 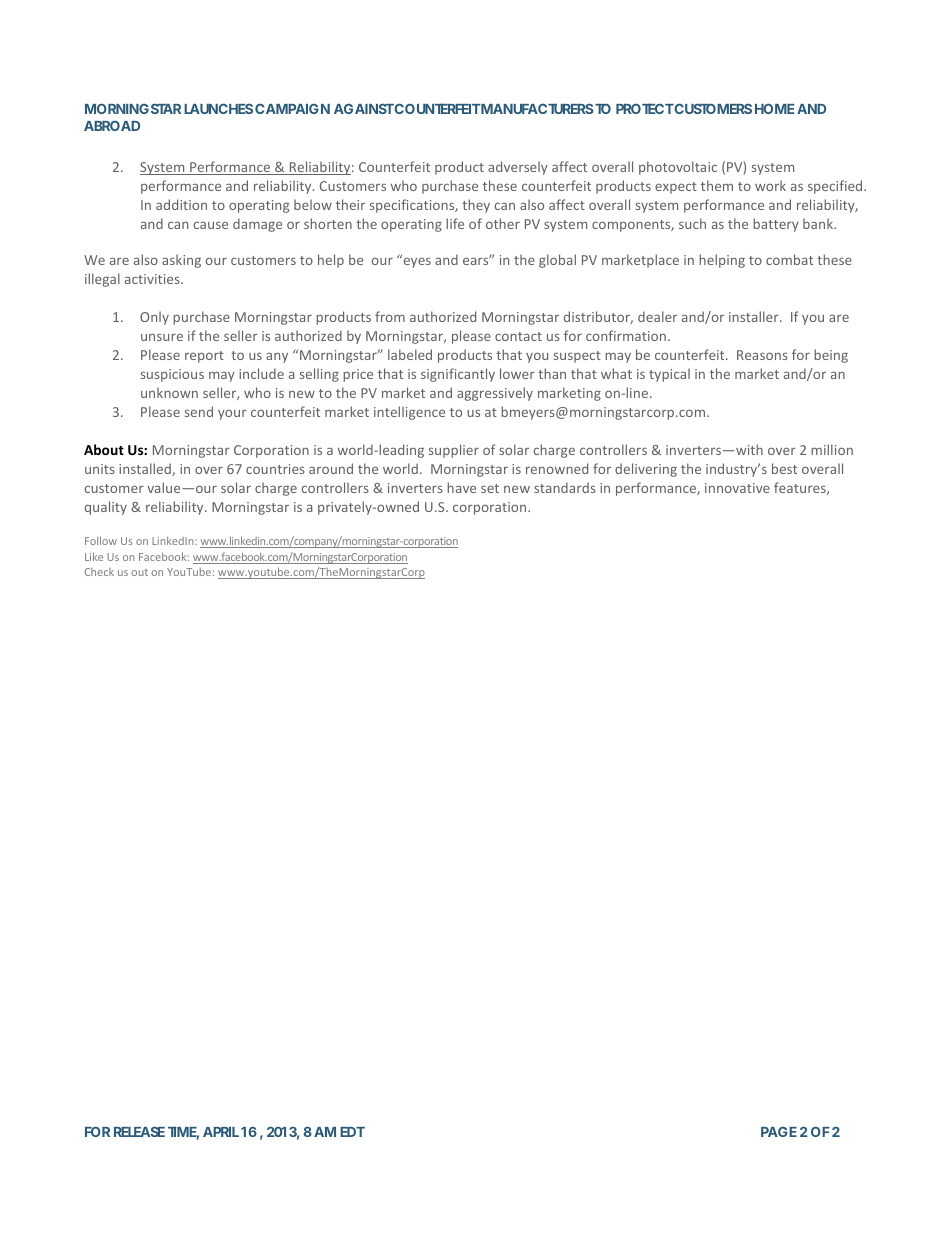 I want to click on EDT, so click(x=352, y=1132).
